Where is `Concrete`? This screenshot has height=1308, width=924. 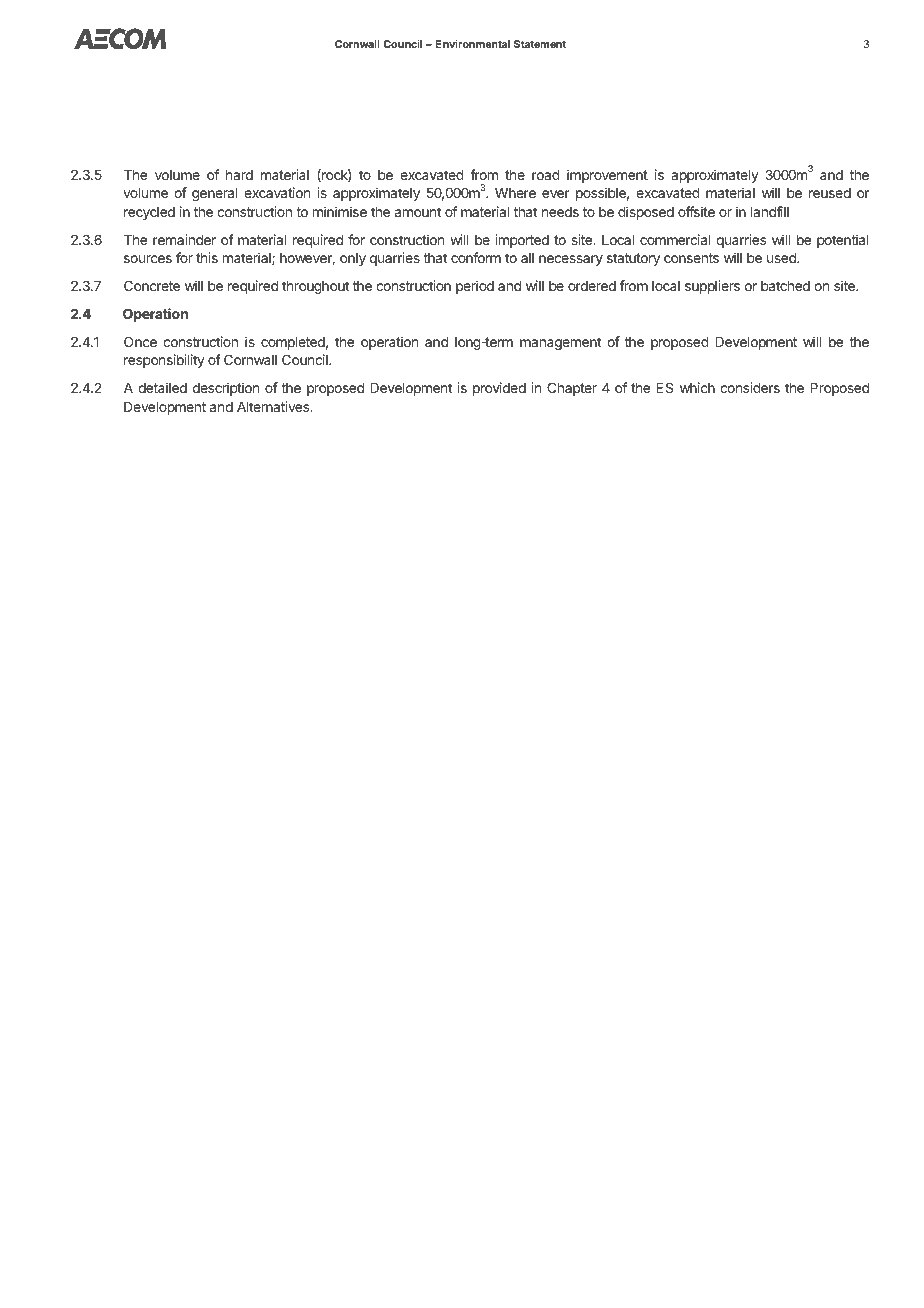
Concrete is located at coordinates (152, 285).
